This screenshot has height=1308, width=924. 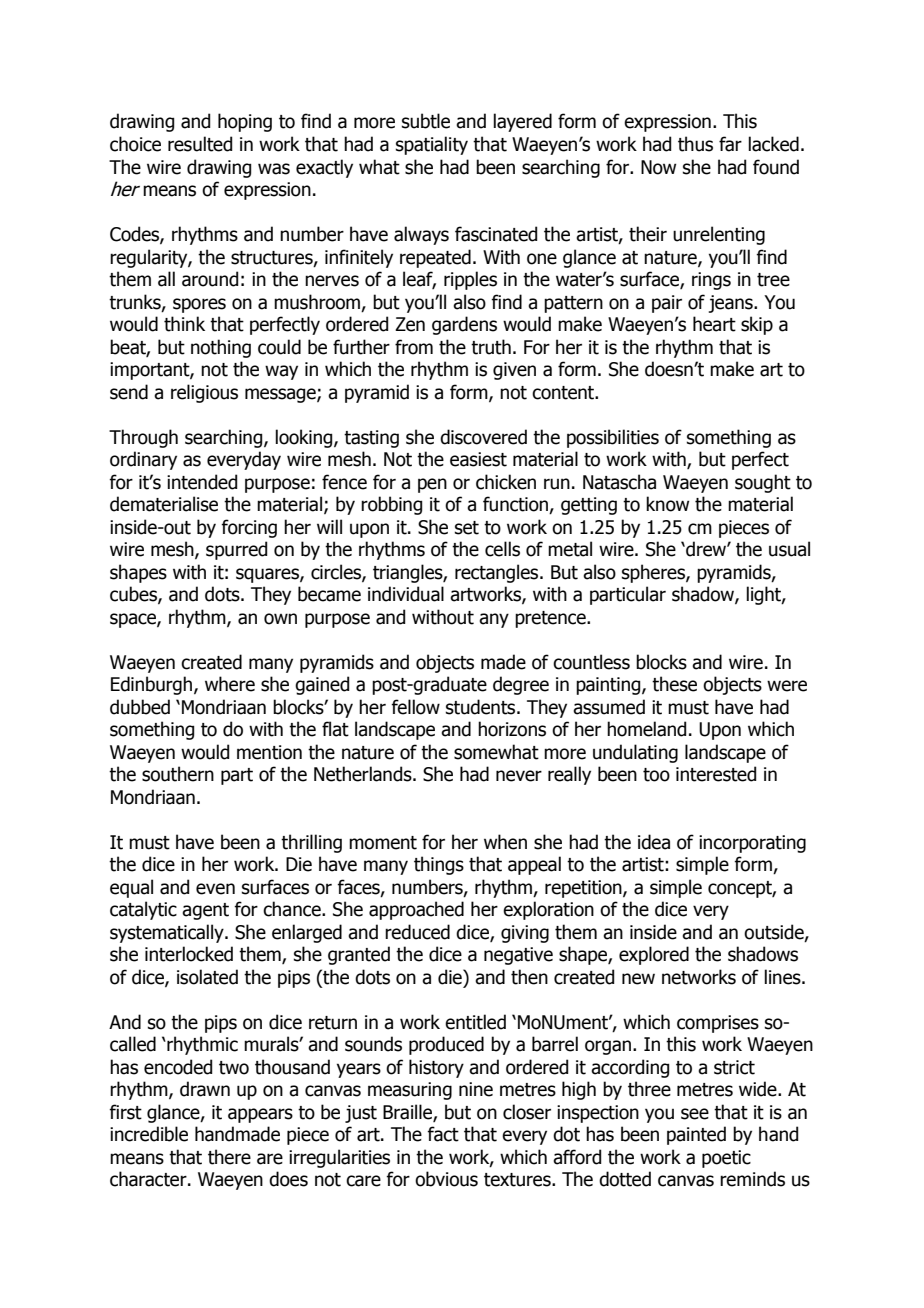 What do you see at coordinates (695, 144) in the screenshot?
I see `thus` at bounding box center [695, 144].
